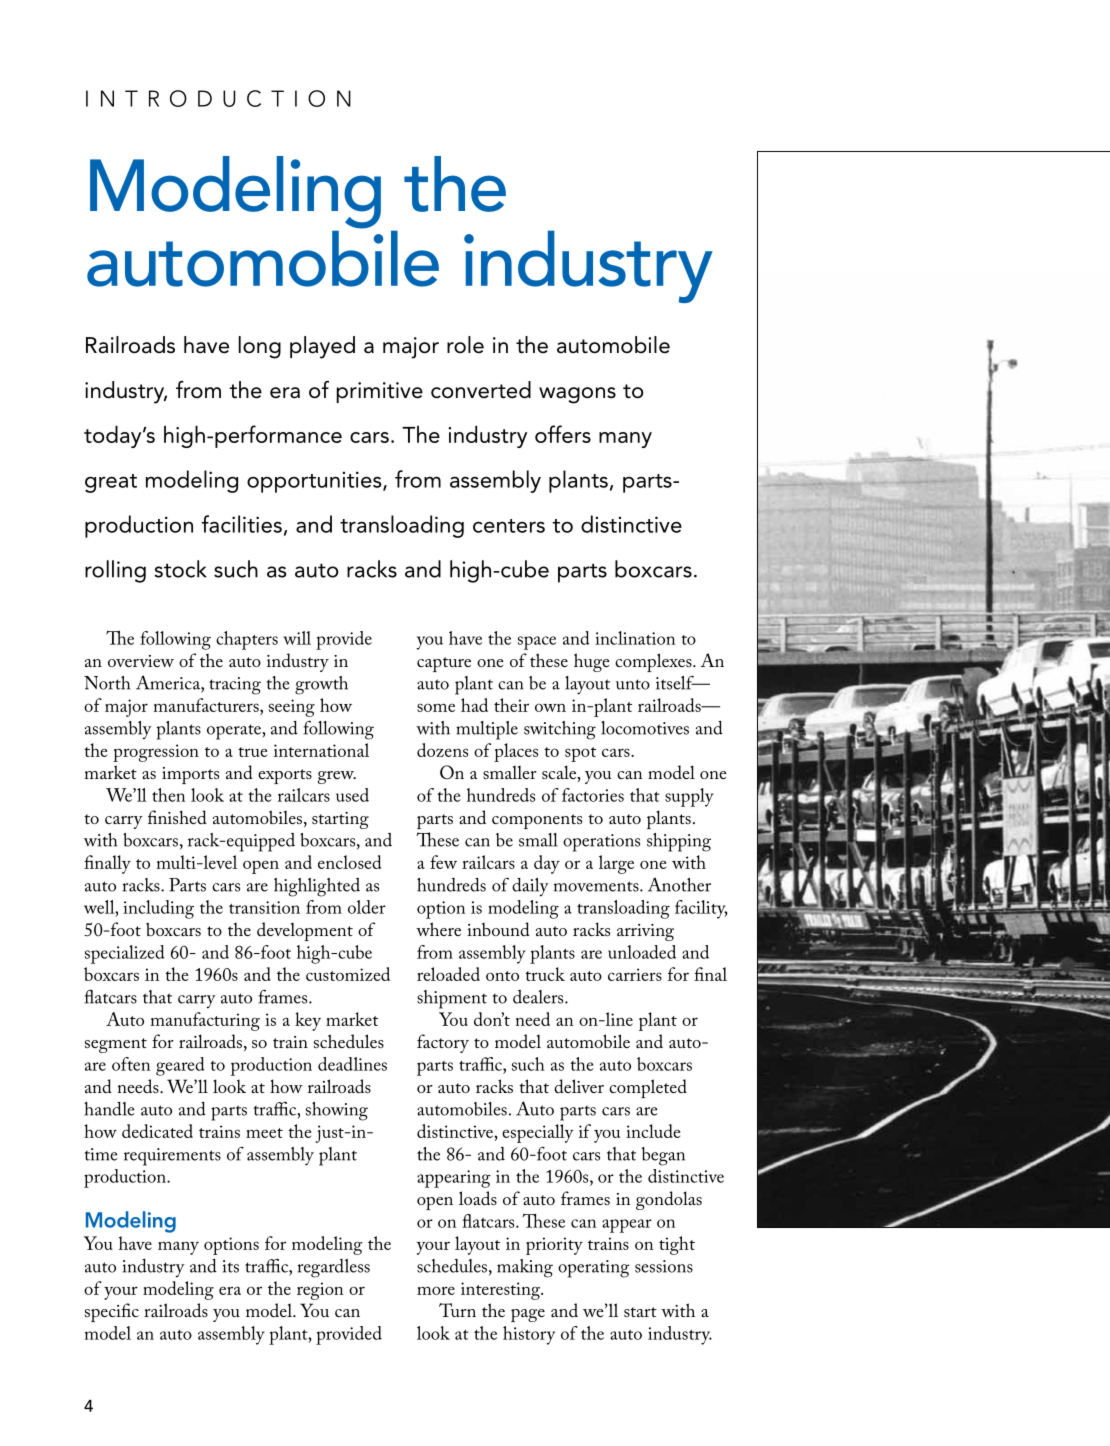  Describe the element at coordinates (601, 843) in the screenshot. I see `operations` at that location.
